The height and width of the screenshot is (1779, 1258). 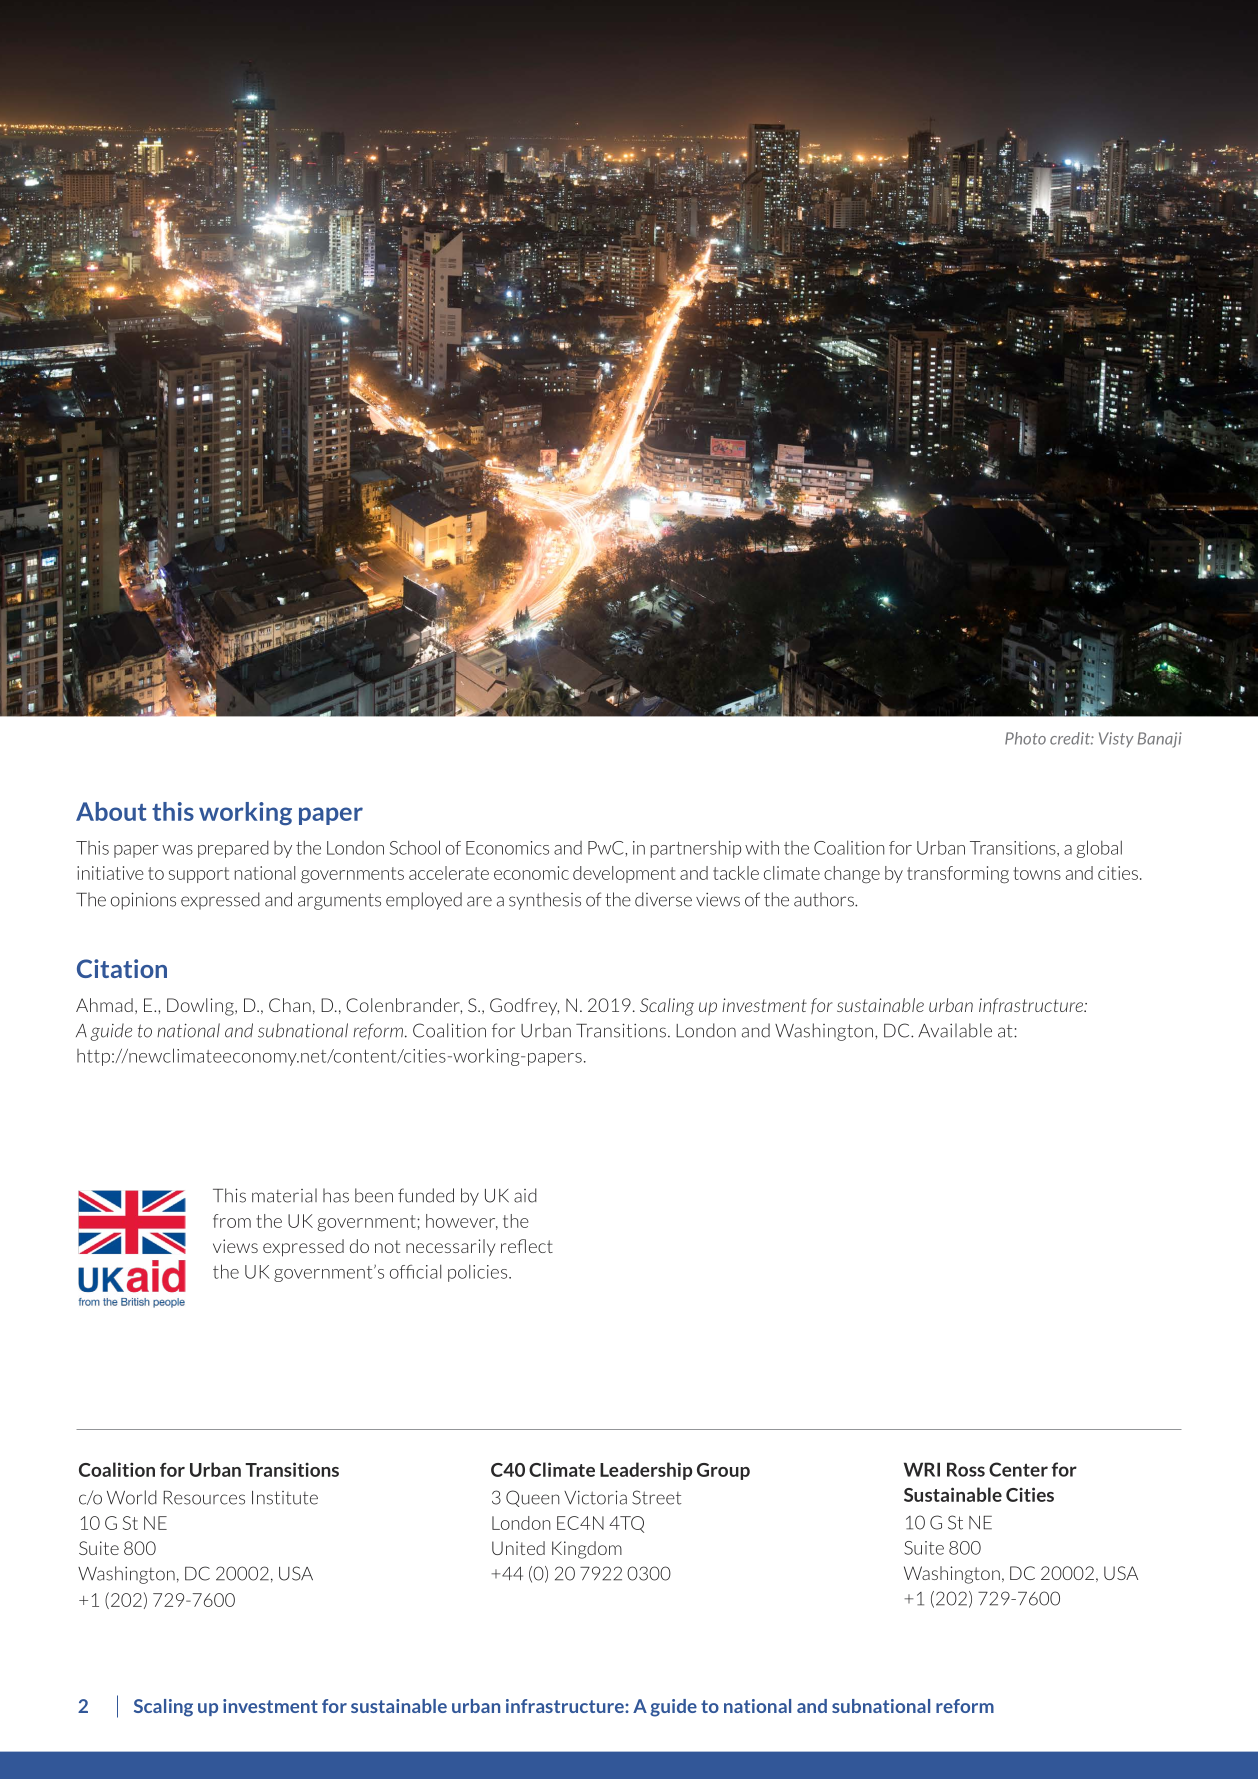 What do you see at coordinates (284, 1195) in the screenshot?
I see `material` at bounding box center [284, 1195].
